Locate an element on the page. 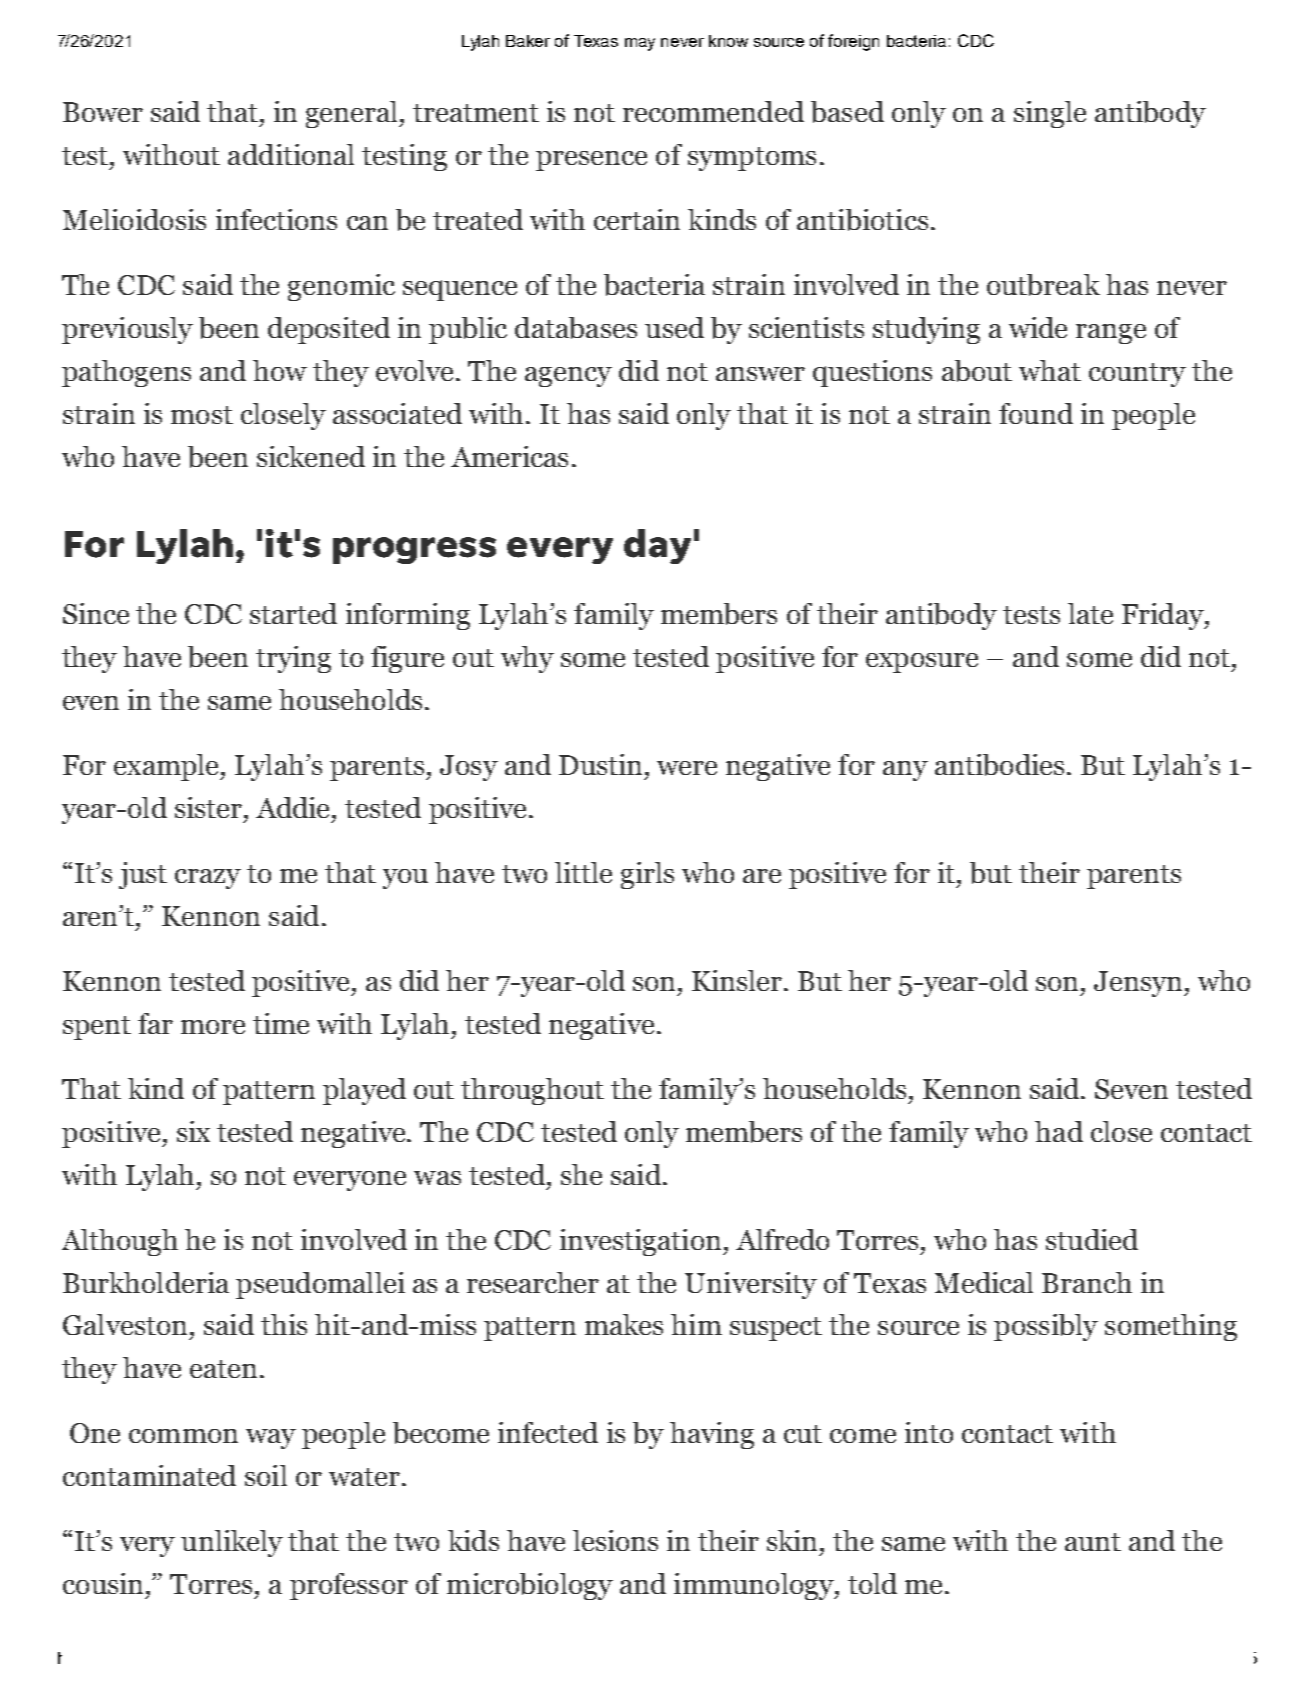 Image resolution: width=1314 pixels, height=1700 pixels. Dustin is located at coordinates (600, 764).
